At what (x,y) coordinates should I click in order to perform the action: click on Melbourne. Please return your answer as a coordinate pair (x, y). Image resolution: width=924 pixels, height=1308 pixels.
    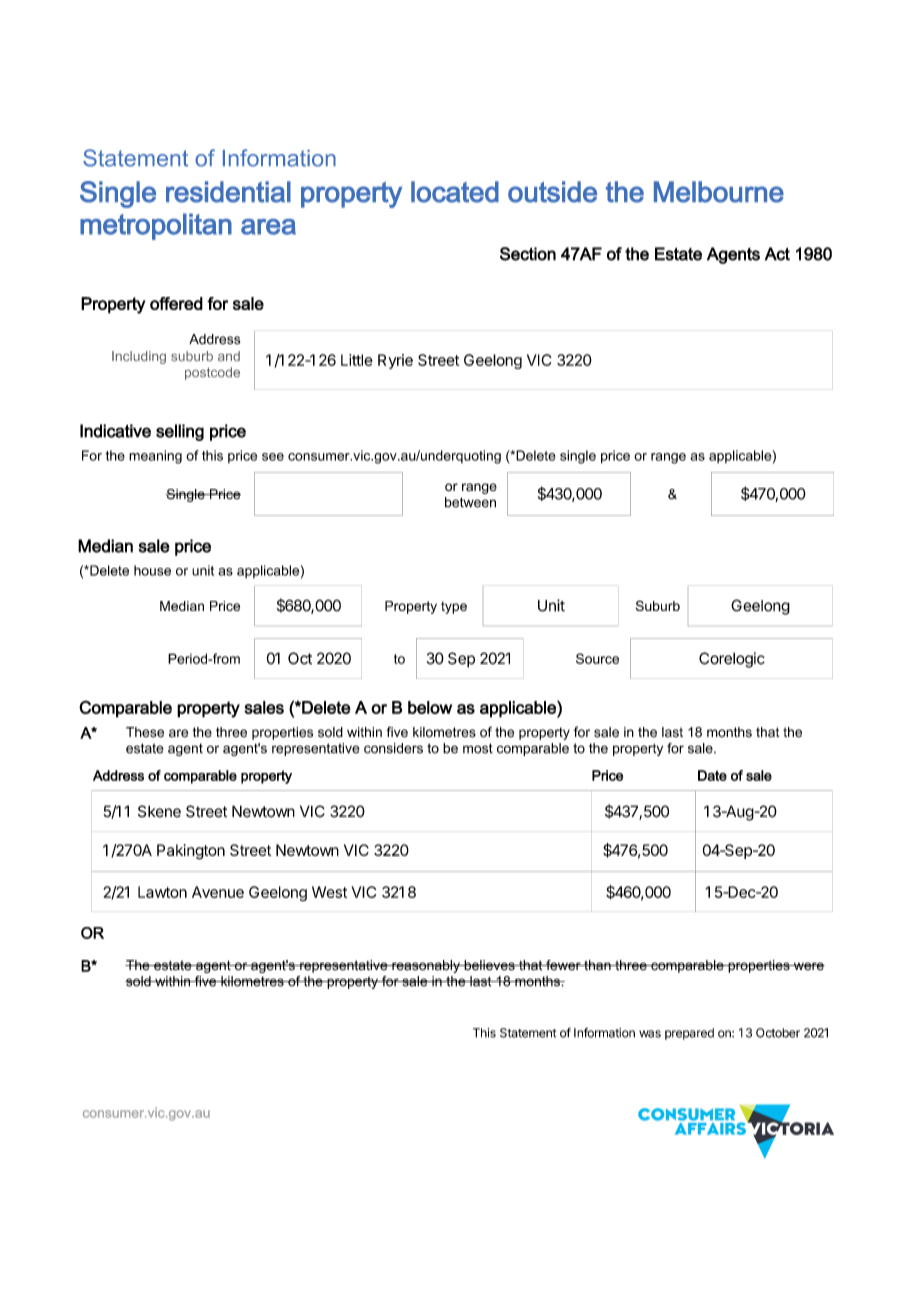
    Looking at the image, I should click on (719, 192).
